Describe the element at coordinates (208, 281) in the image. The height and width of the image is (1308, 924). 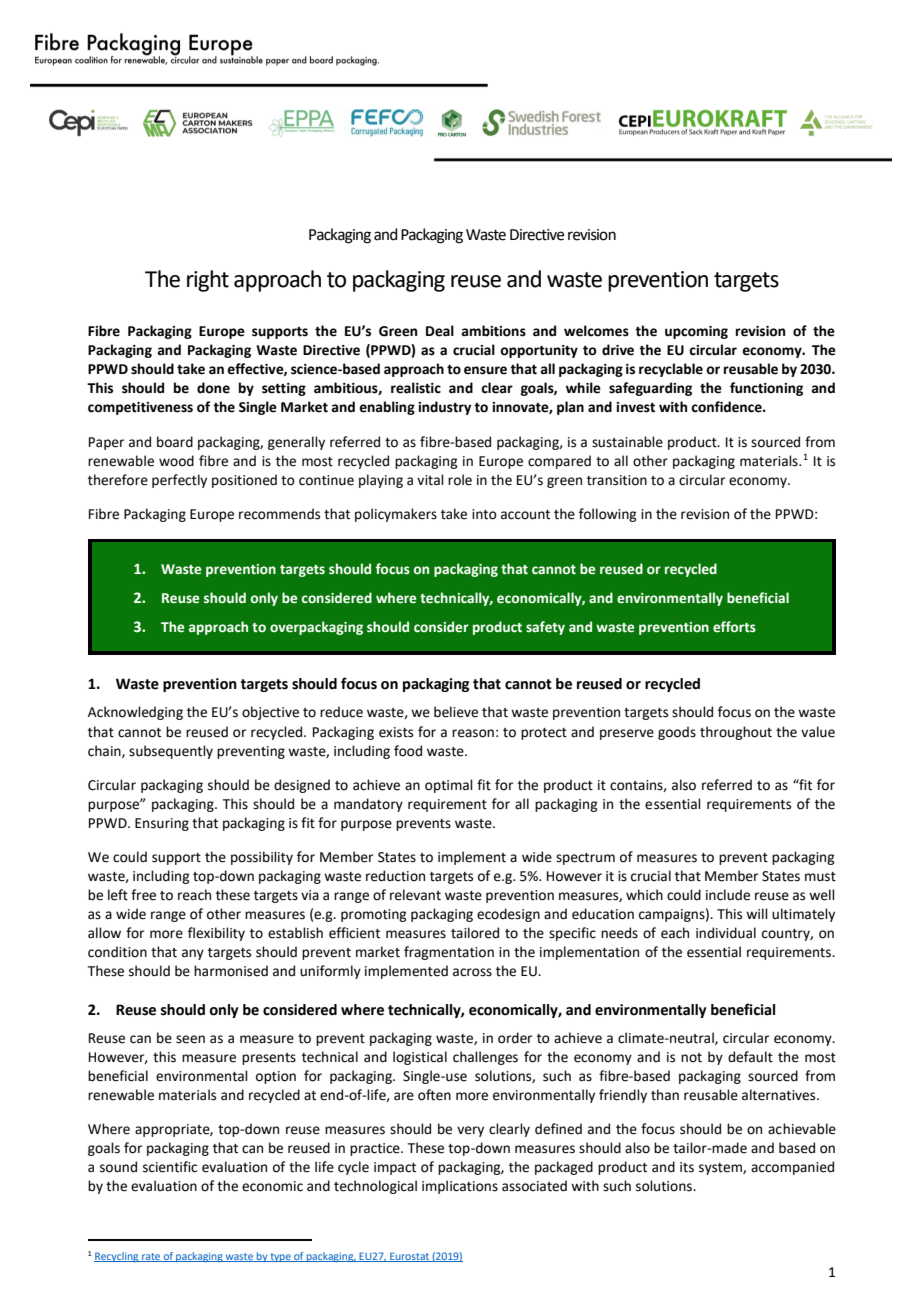
I see `right` at that location.
